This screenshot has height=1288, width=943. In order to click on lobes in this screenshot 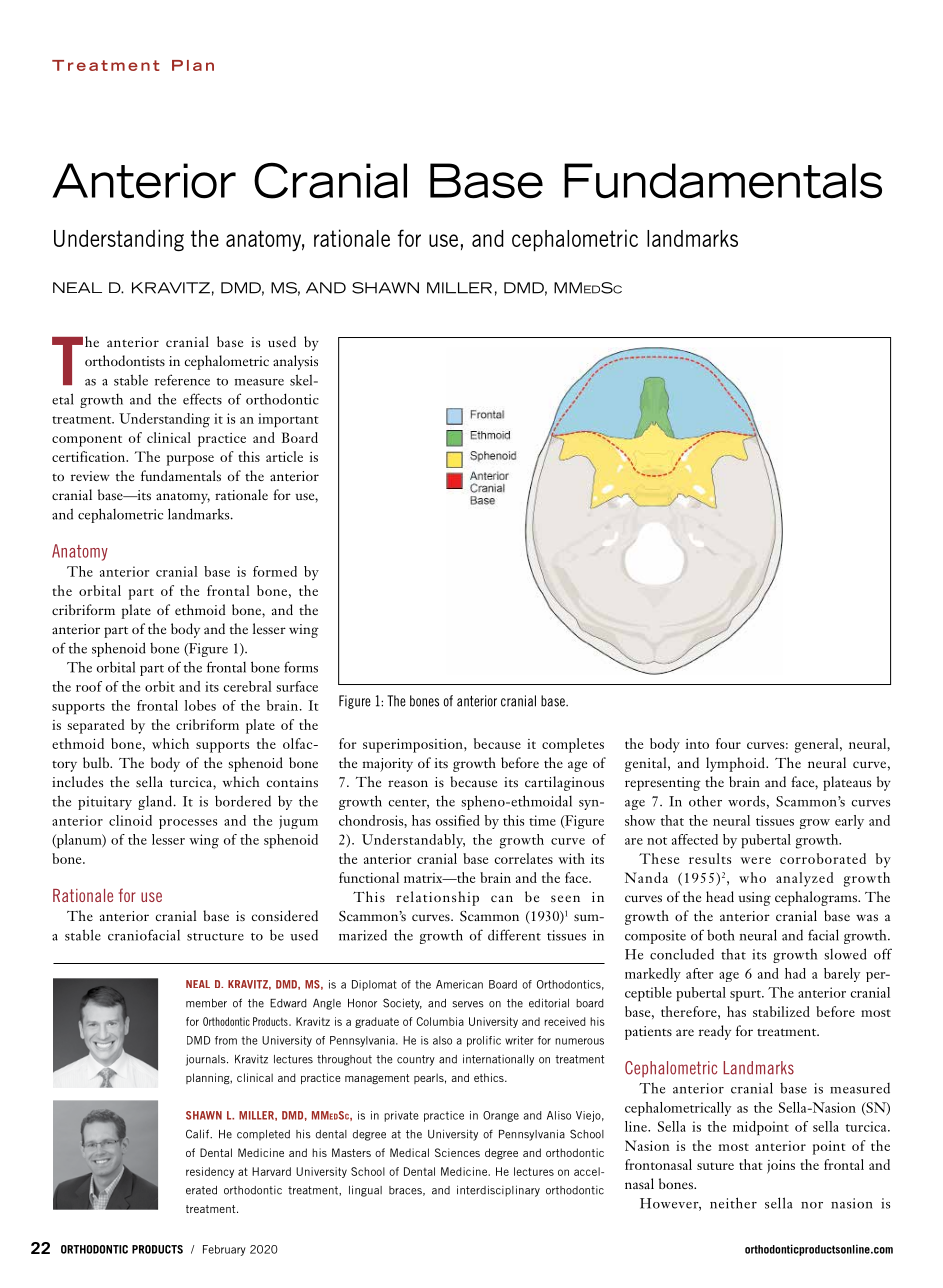, I will do `click(200, 705)`.
